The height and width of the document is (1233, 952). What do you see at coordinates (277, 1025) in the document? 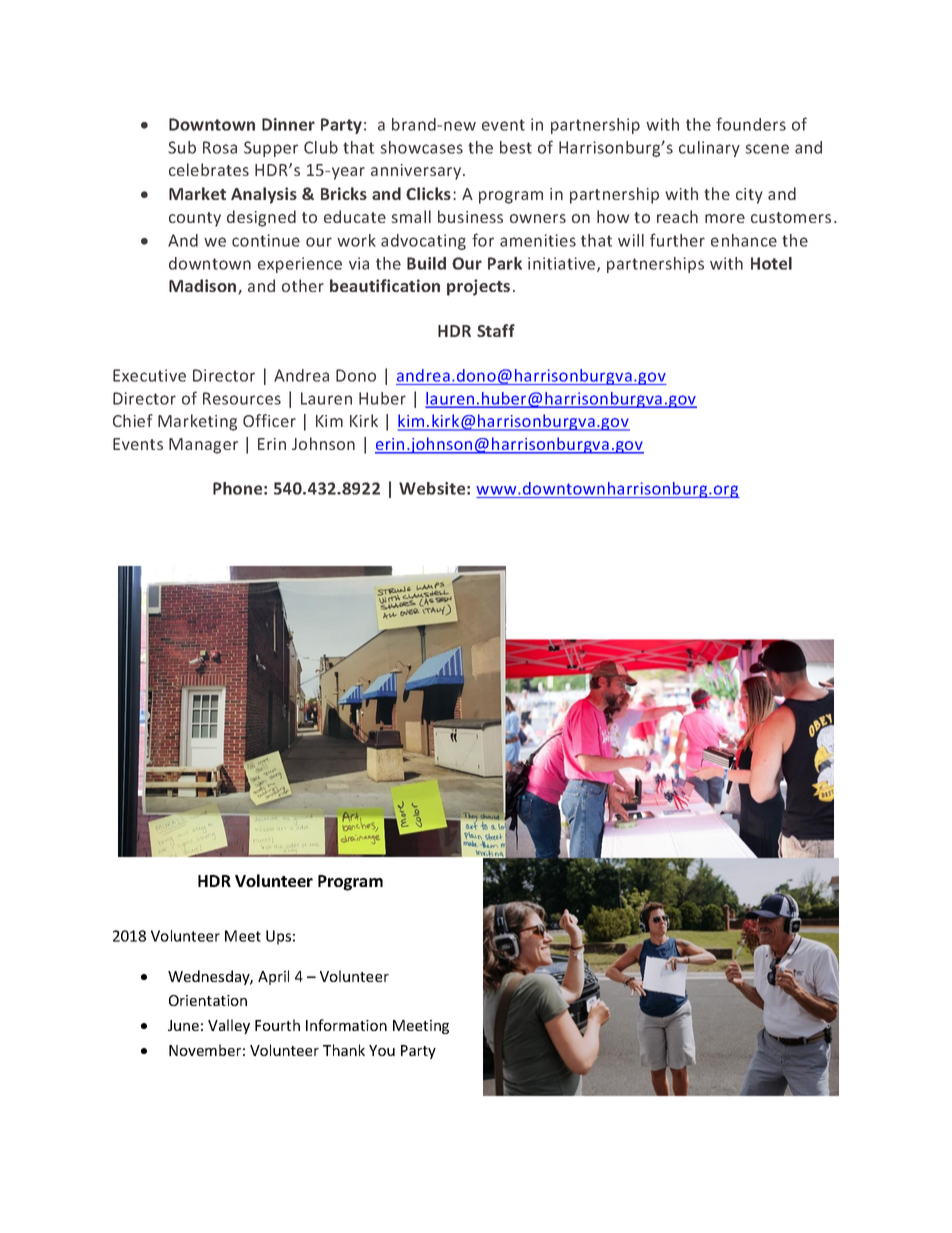
I see `Fourth` at bounding box center [277, 1025].
